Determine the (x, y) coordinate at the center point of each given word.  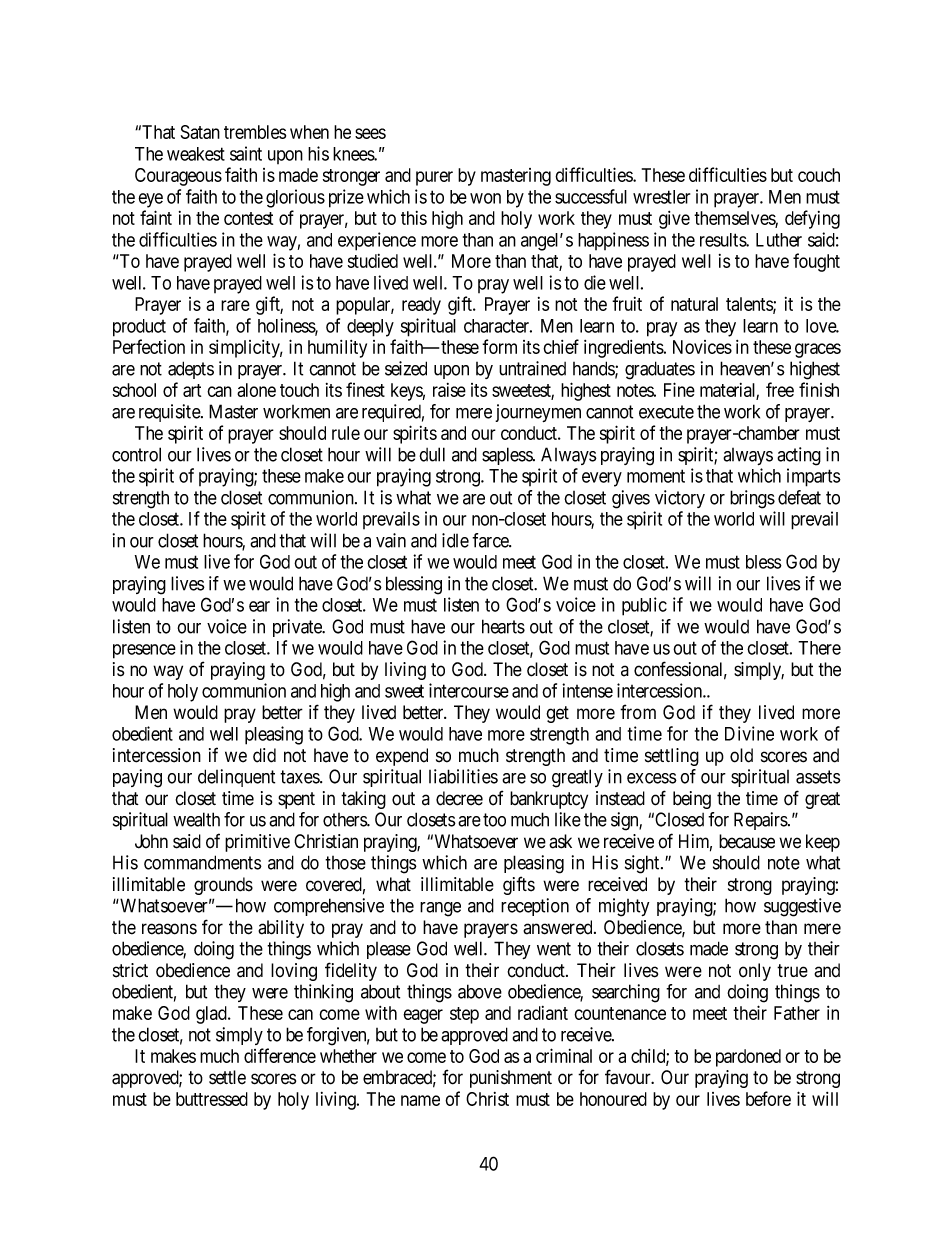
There (819, 648)
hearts (503, 626)
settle (227, 1077)
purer (434, 178)
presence (144, 651)
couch (819, 175)
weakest (196, 154)
